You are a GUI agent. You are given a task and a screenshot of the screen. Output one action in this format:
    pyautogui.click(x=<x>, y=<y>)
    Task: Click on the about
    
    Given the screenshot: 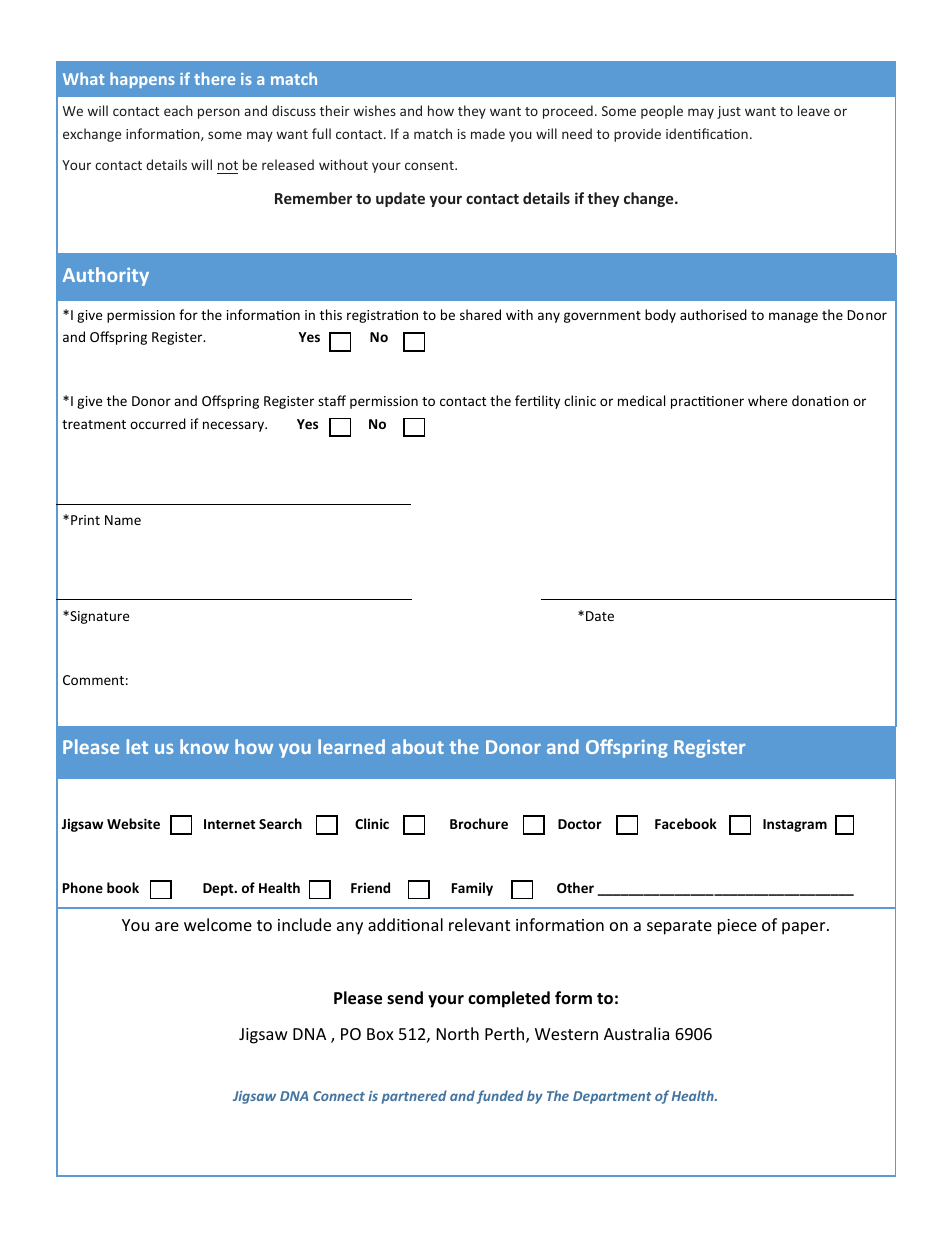 What is the action you would take?
    pyautogui.click(x=418, y=746)
